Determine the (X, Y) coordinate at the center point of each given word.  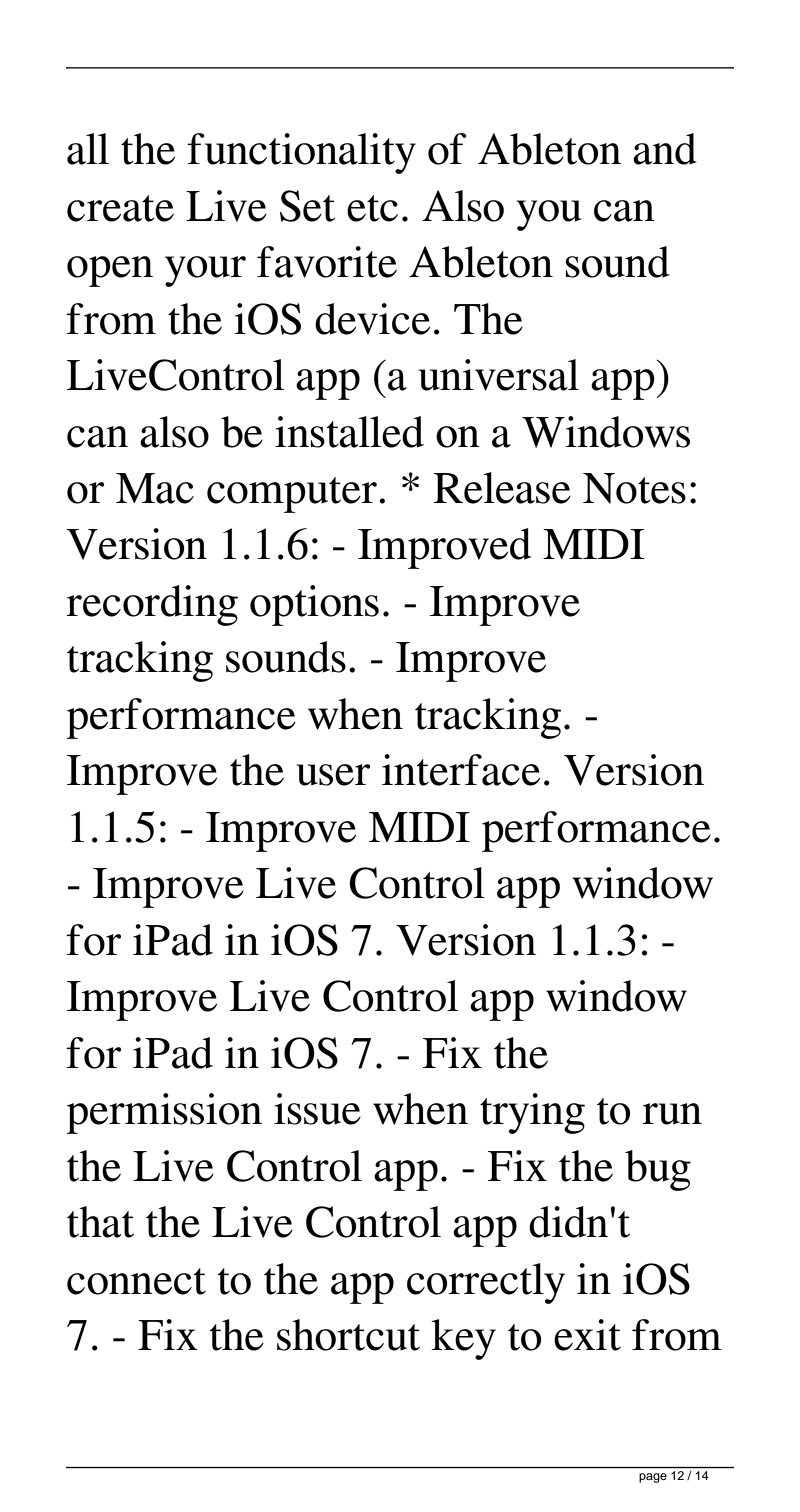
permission (164, 1113)
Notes (634, 488)
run (672, 1114)
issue (317, 1109)
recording (152, 605)
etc (372, 208)
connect (136, 1281)
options (314, 605)
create (120, 208)
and (665, 149)
